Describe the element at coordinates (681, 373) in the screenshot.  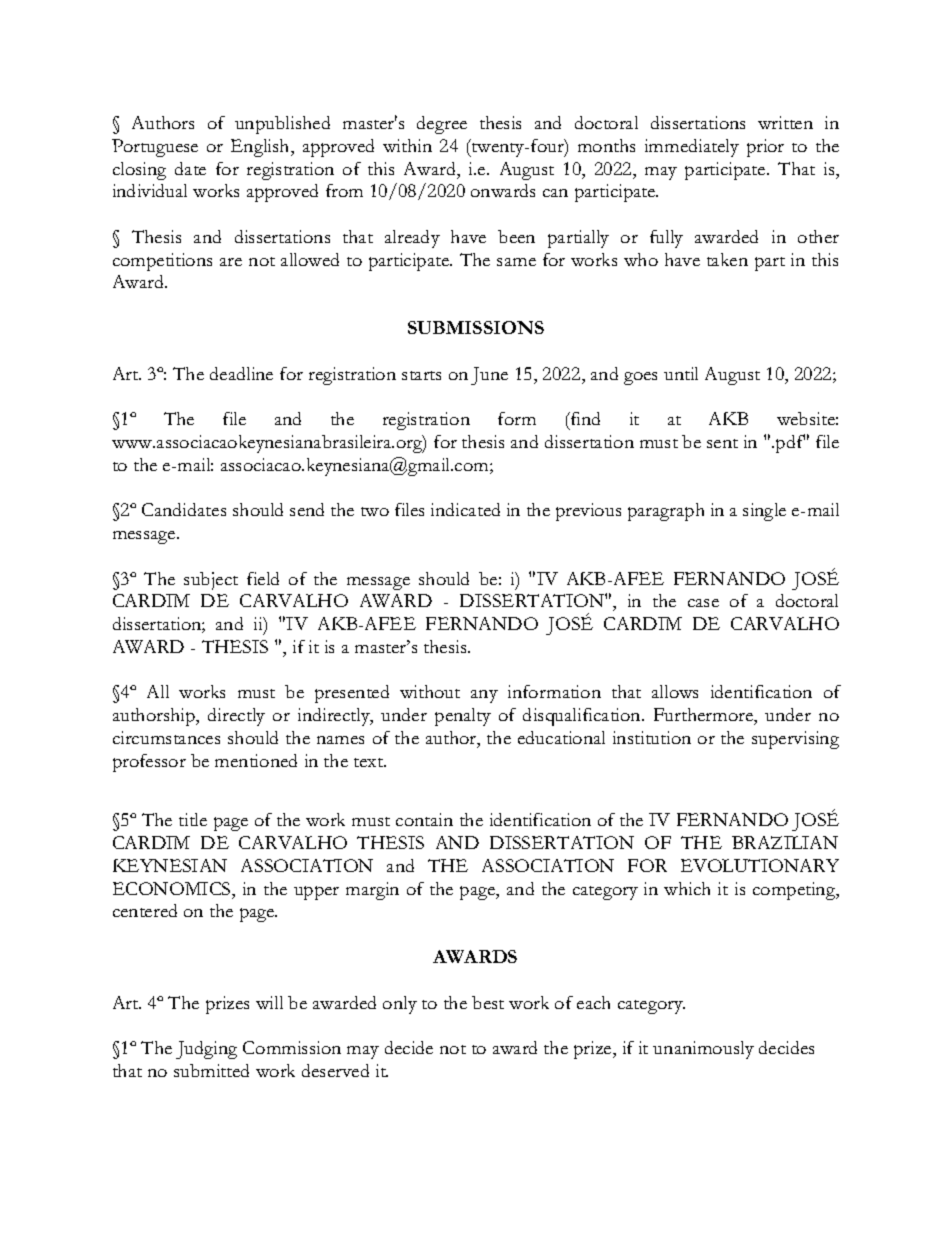
I see `until` at that location.
